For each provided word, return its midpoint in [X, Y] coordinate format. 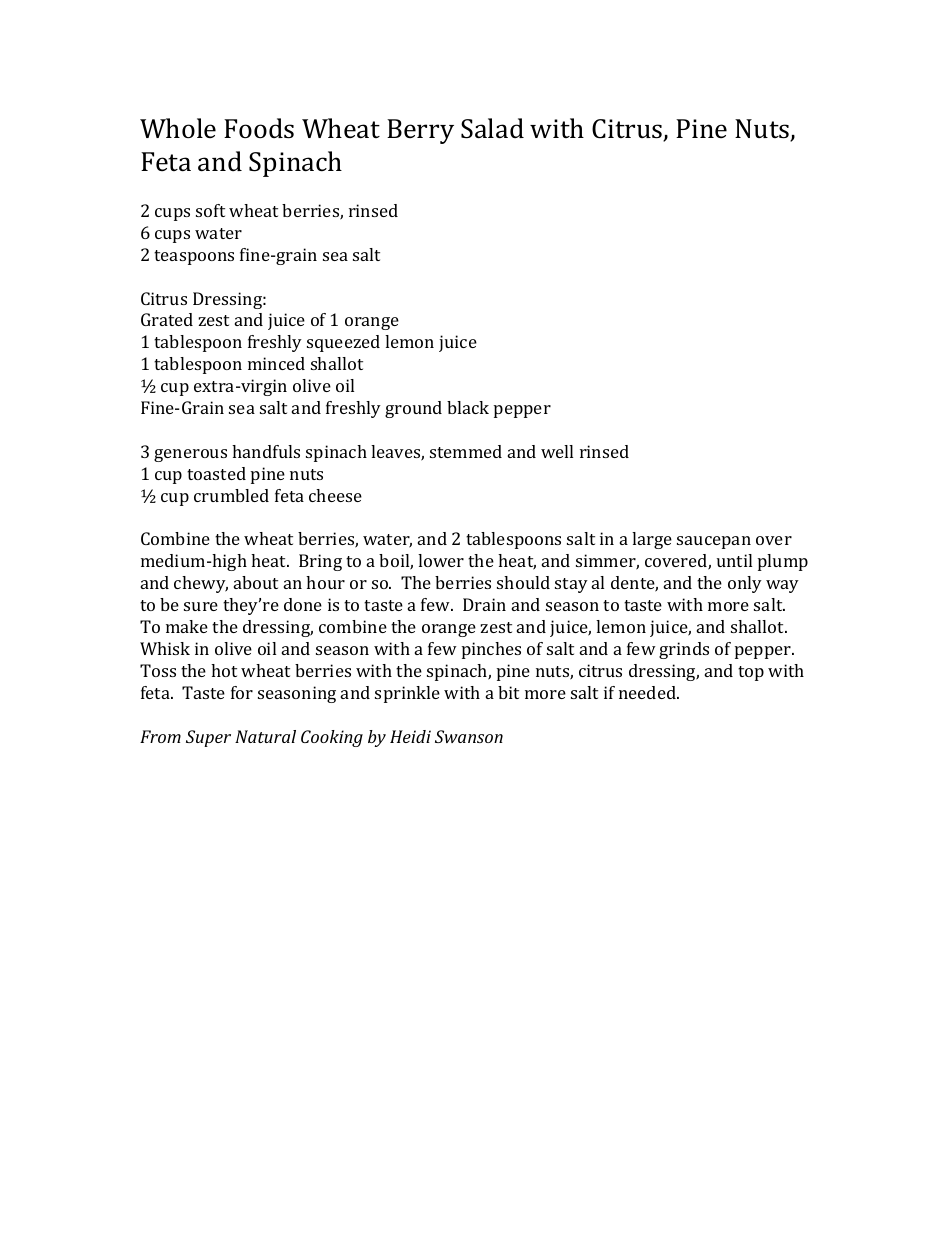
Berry [420, 131]
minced [276, 363]
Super [208, 738]
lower [441, 560]
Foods [259, 128]
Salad [492, 128]
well [557, 451]
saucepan [714, 542]
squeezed [343, 343]
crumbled [231, 495]
